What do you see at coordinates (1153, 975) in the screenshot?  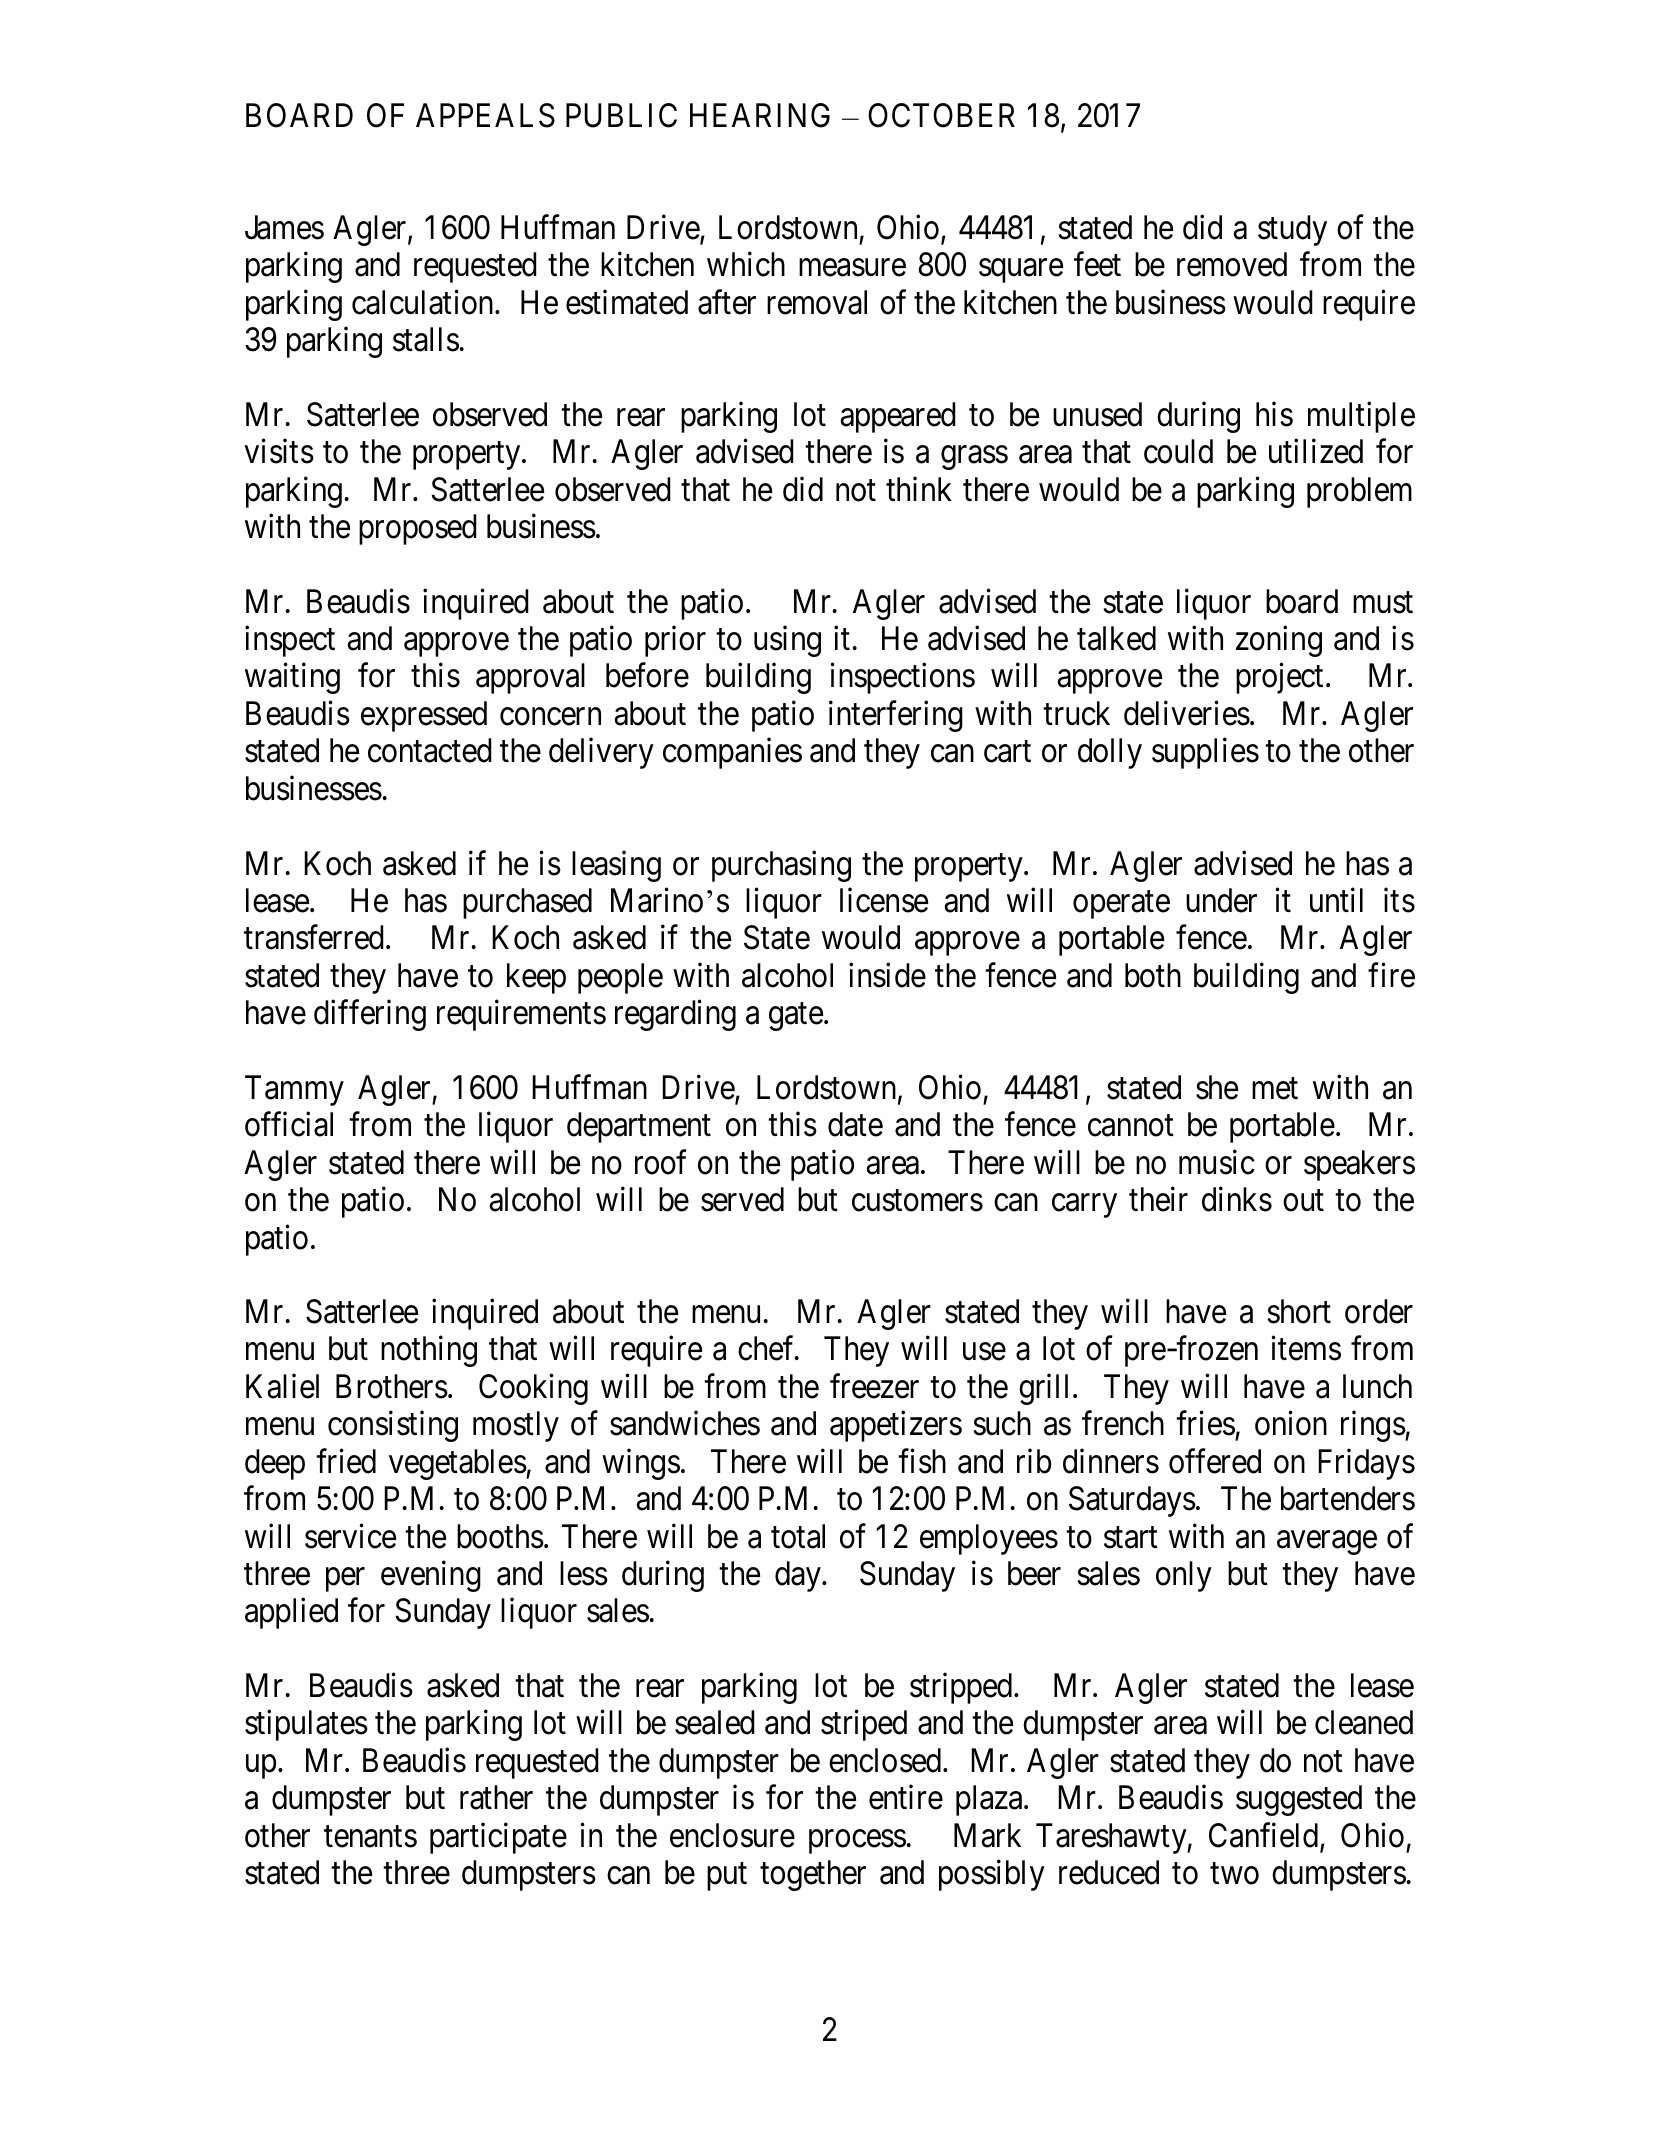 I see `both` at bounding box center [1153, 975].
